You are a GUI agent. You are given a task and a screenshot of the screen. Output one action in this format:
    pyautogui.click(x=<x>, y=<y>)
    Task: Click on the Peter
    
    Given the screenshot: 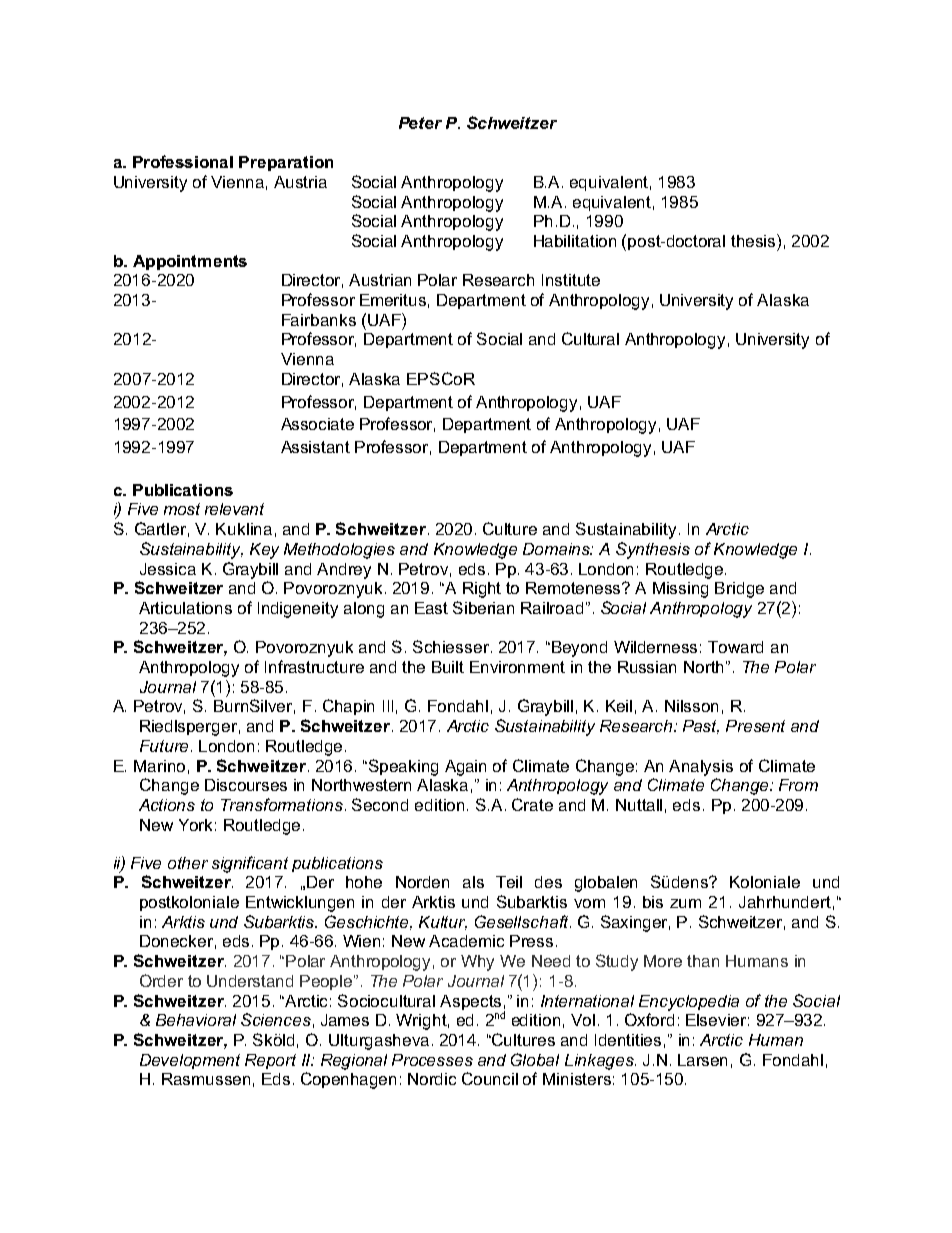 What is the action you would take?
    pyautogui.click(x=420, y=123)
